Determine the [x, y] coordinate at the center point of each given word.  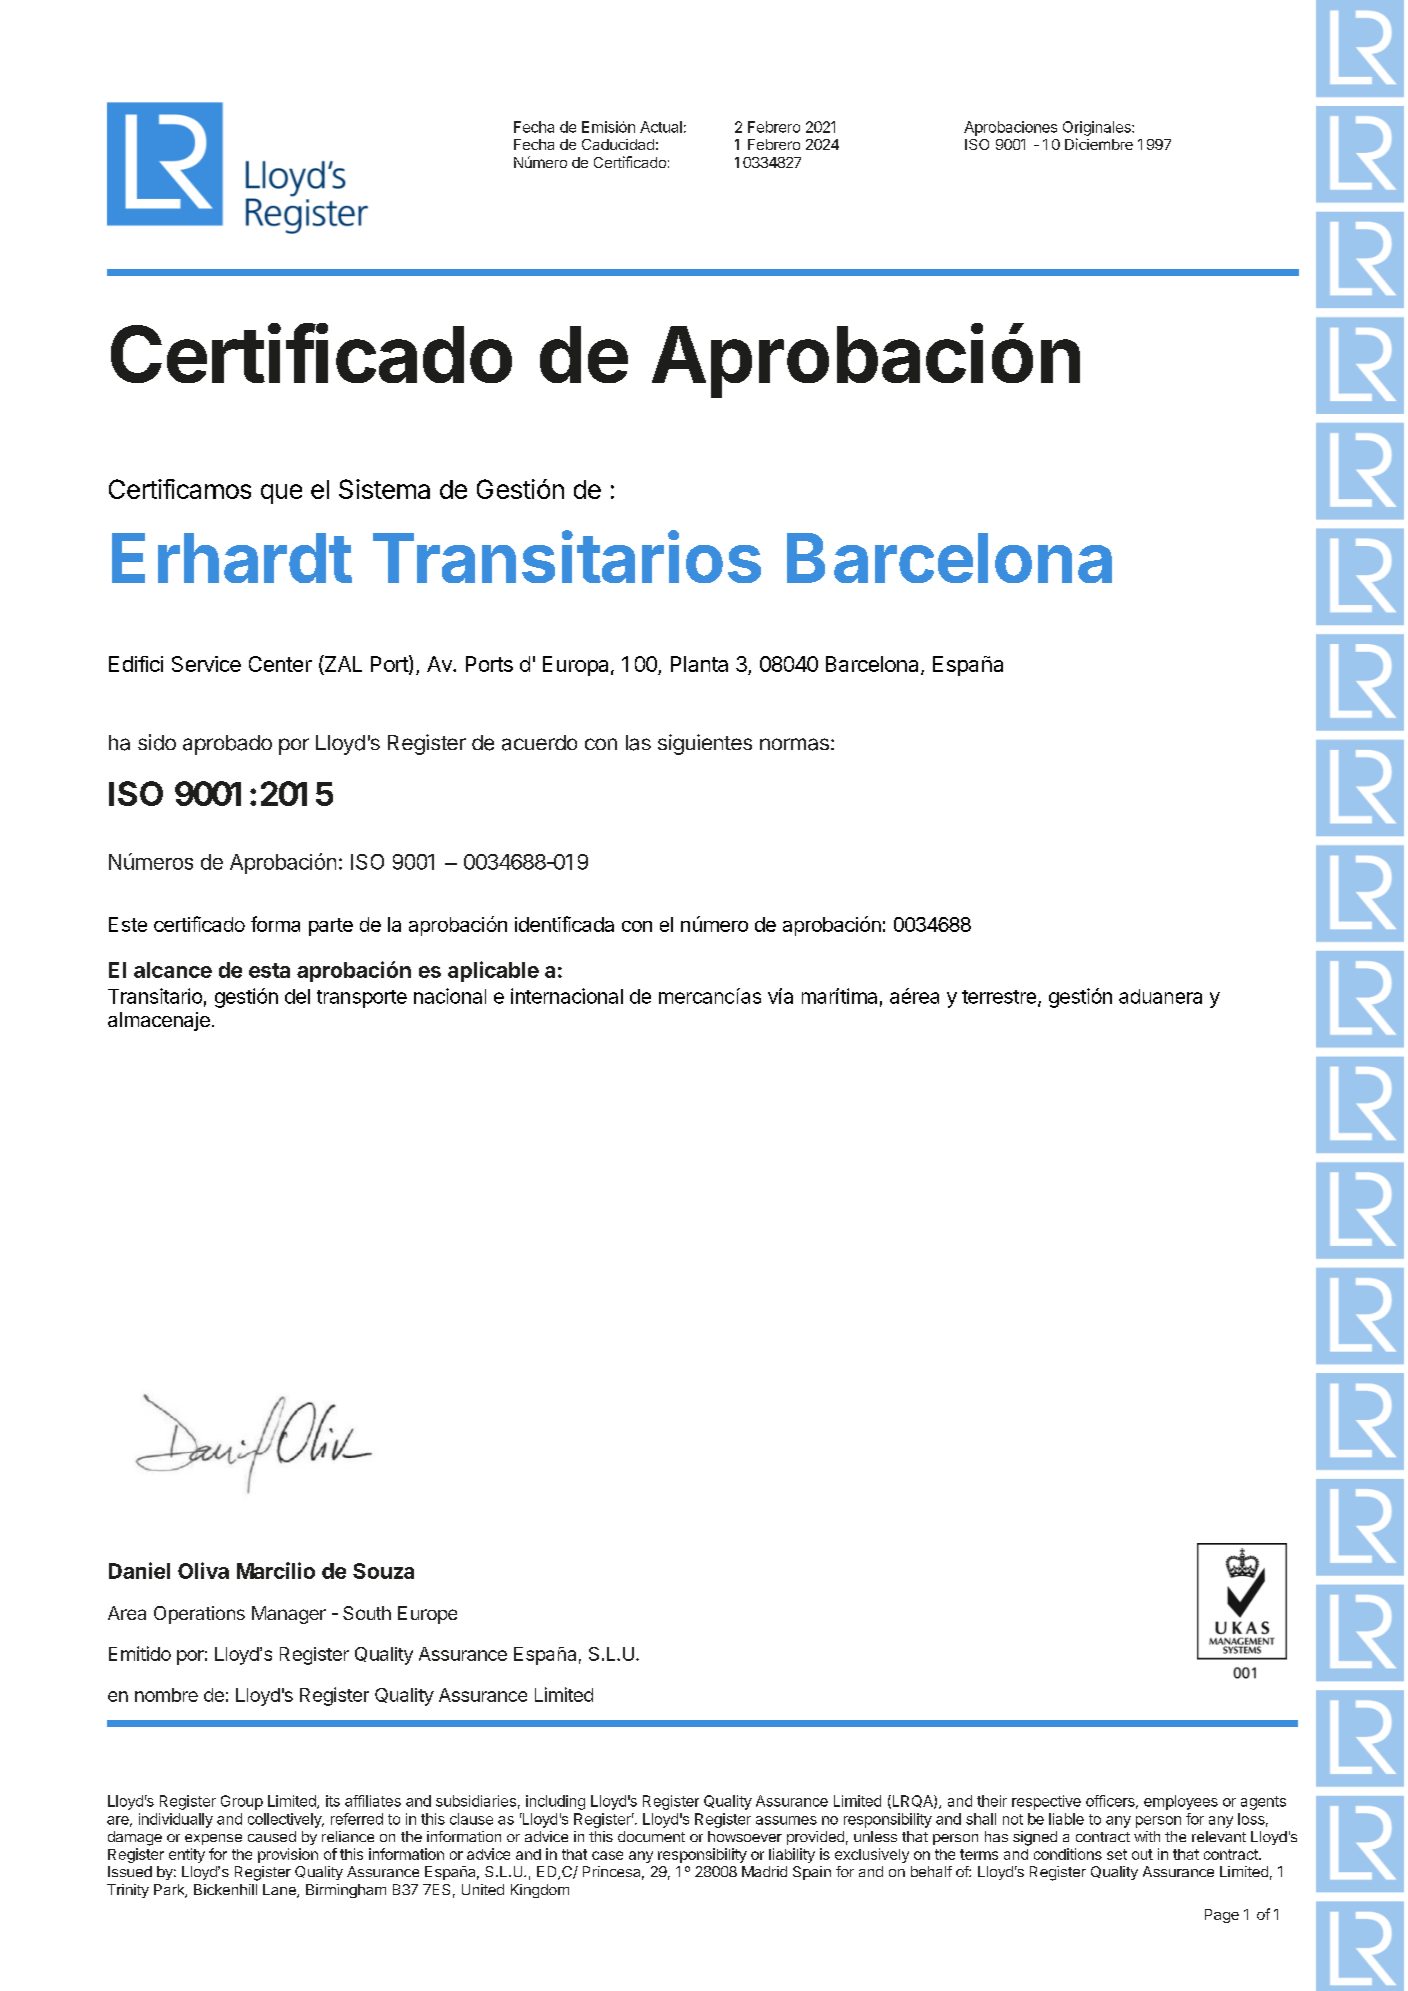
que [281, 494]
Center [280, 664]
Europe [427, 1615]
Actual [661, 127]
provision [288, 1855]
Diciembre [1099, 144]
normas [794, 744]
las [638, 743]
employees [1181, 1802]
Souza [383, 1571]
